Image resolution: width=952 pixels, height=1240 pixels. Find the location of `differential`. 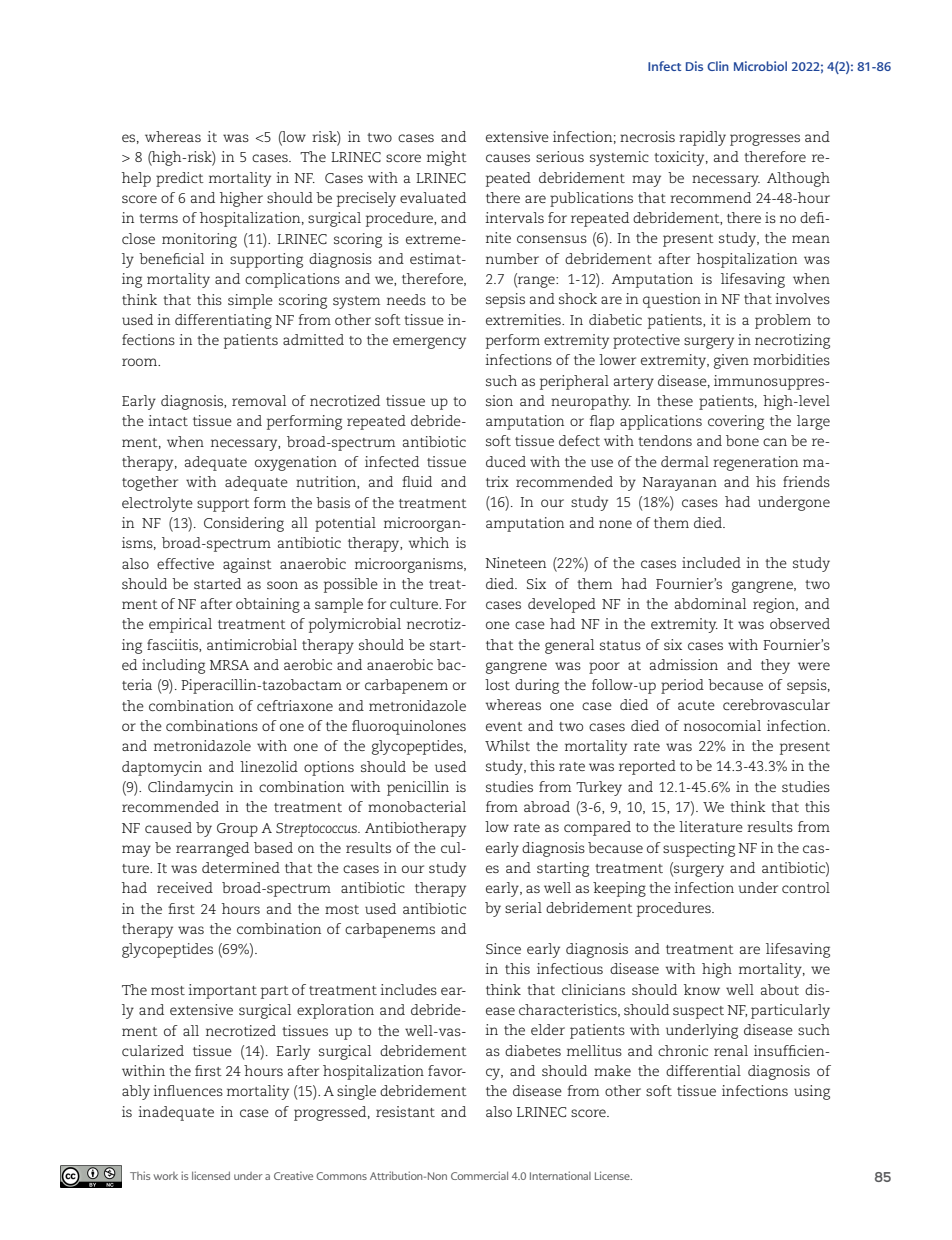

differential is located at coordinates (703, 1070).
